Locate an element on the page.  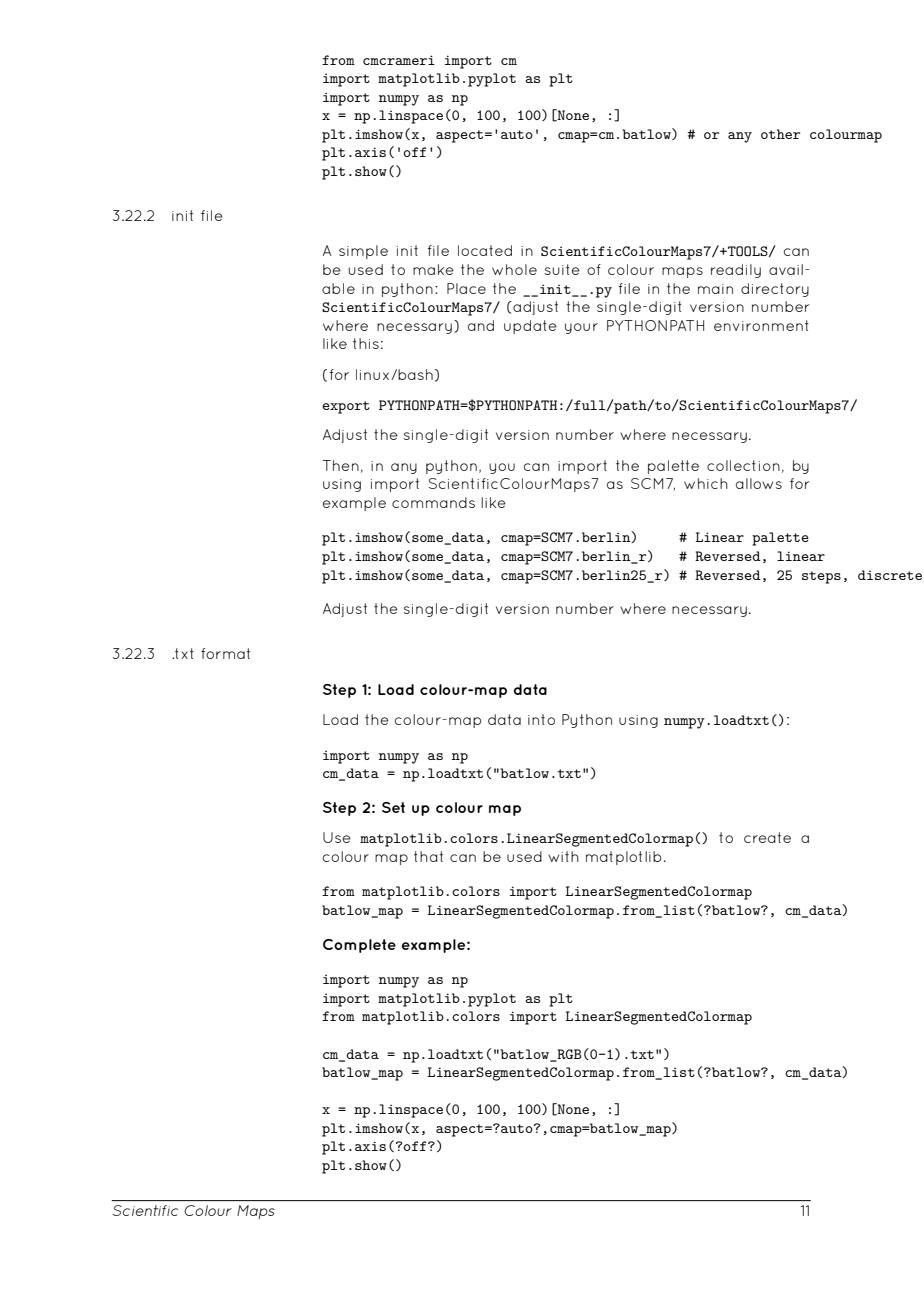
with is located at coordinates (563, 856).
